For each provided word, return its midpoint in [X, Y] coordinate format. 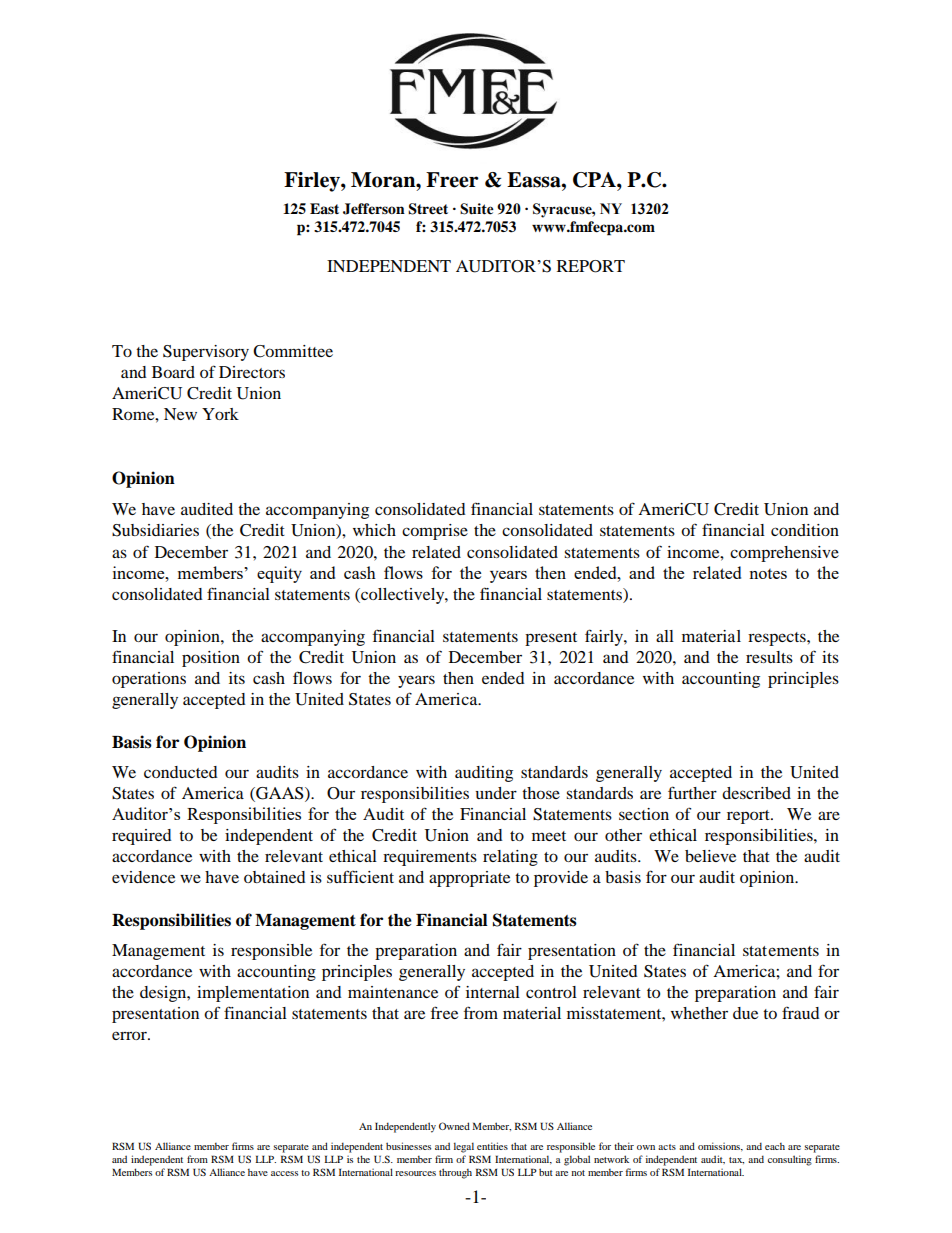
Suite [477, 209]
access [284, 1173]
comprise [435, 532]
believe [710, 856]
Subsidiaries [155, 530]
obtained [275, 877]
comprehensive [784, 554]
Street [428, 209]
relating [510, 858]
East [324, 208]
